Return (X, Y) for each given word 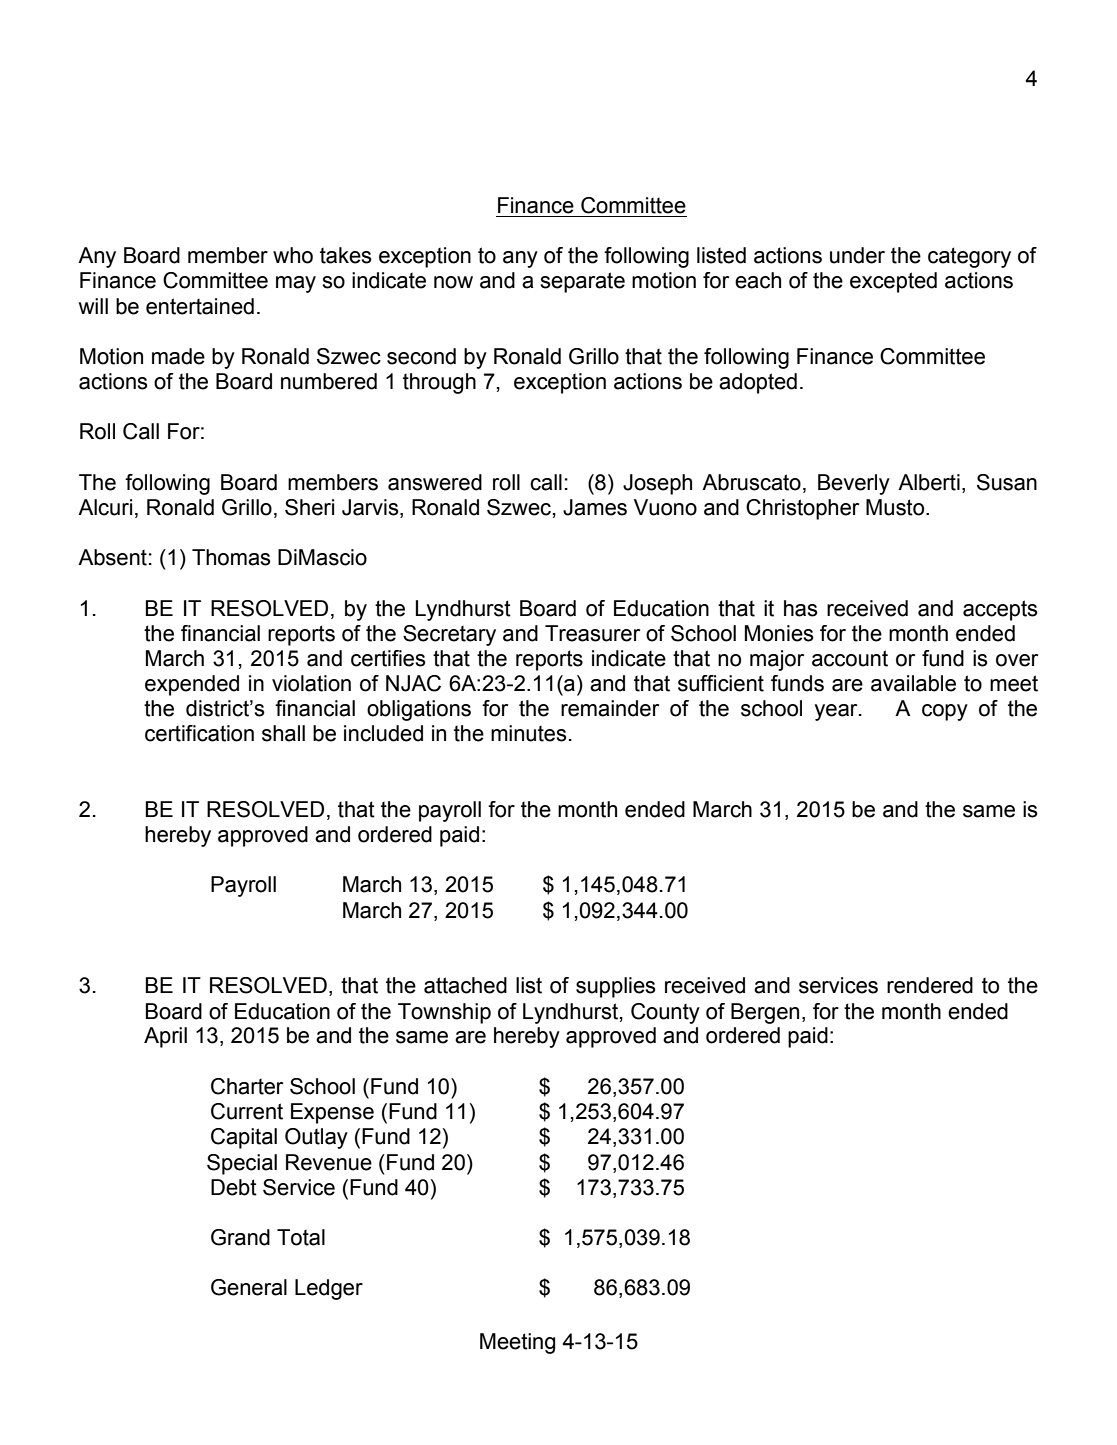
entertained (200, 306)
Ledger (329, 1289)
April (165, 1037)
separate (582, 282)
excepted (893, 282)
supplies (616, 987)
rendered (930, 985)
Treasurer (592, 633)
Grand (240, 1237)
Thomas (231, 557)
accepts (1000, 610)
